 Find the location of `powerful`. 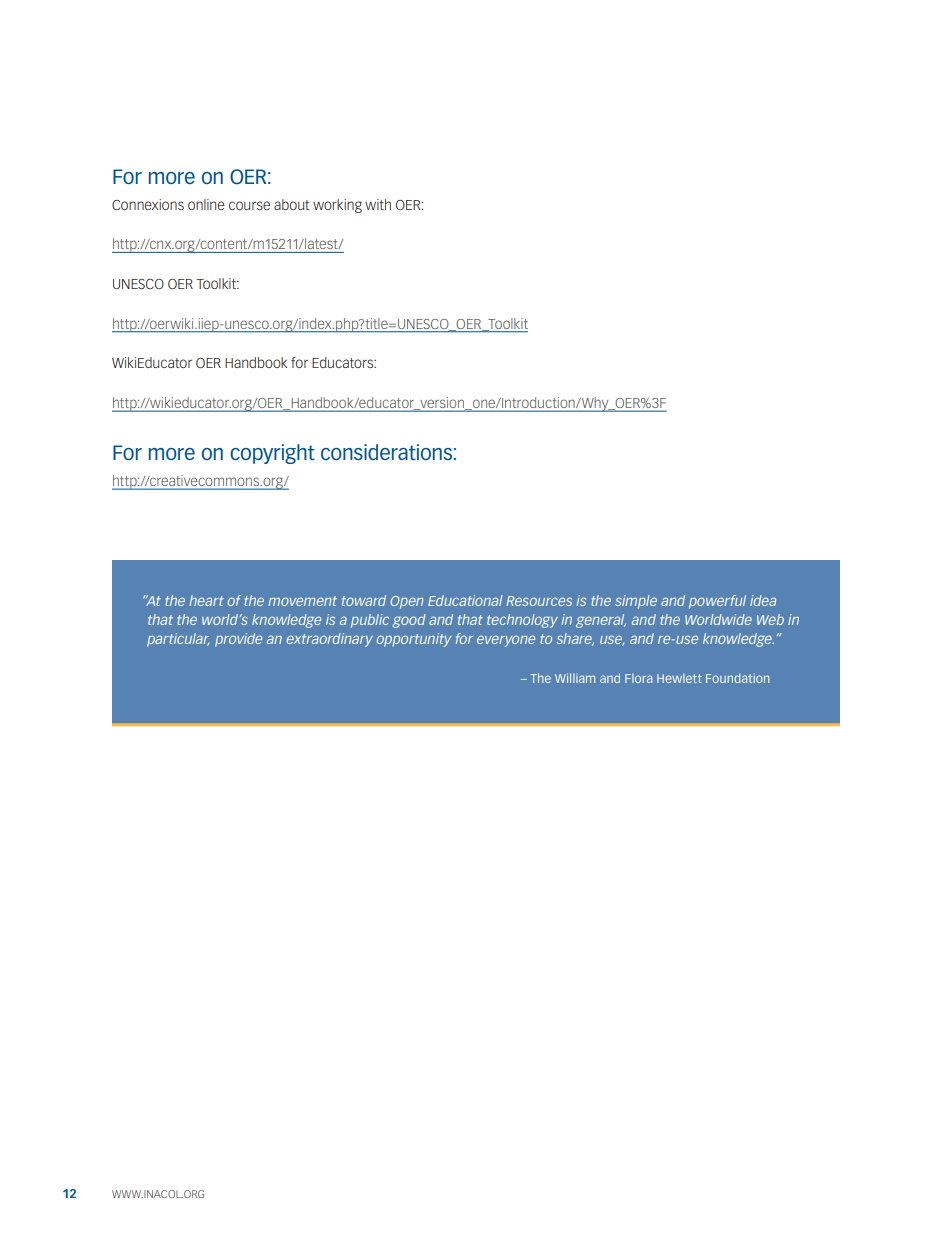

powerful is located at coordinates (717, 602).
